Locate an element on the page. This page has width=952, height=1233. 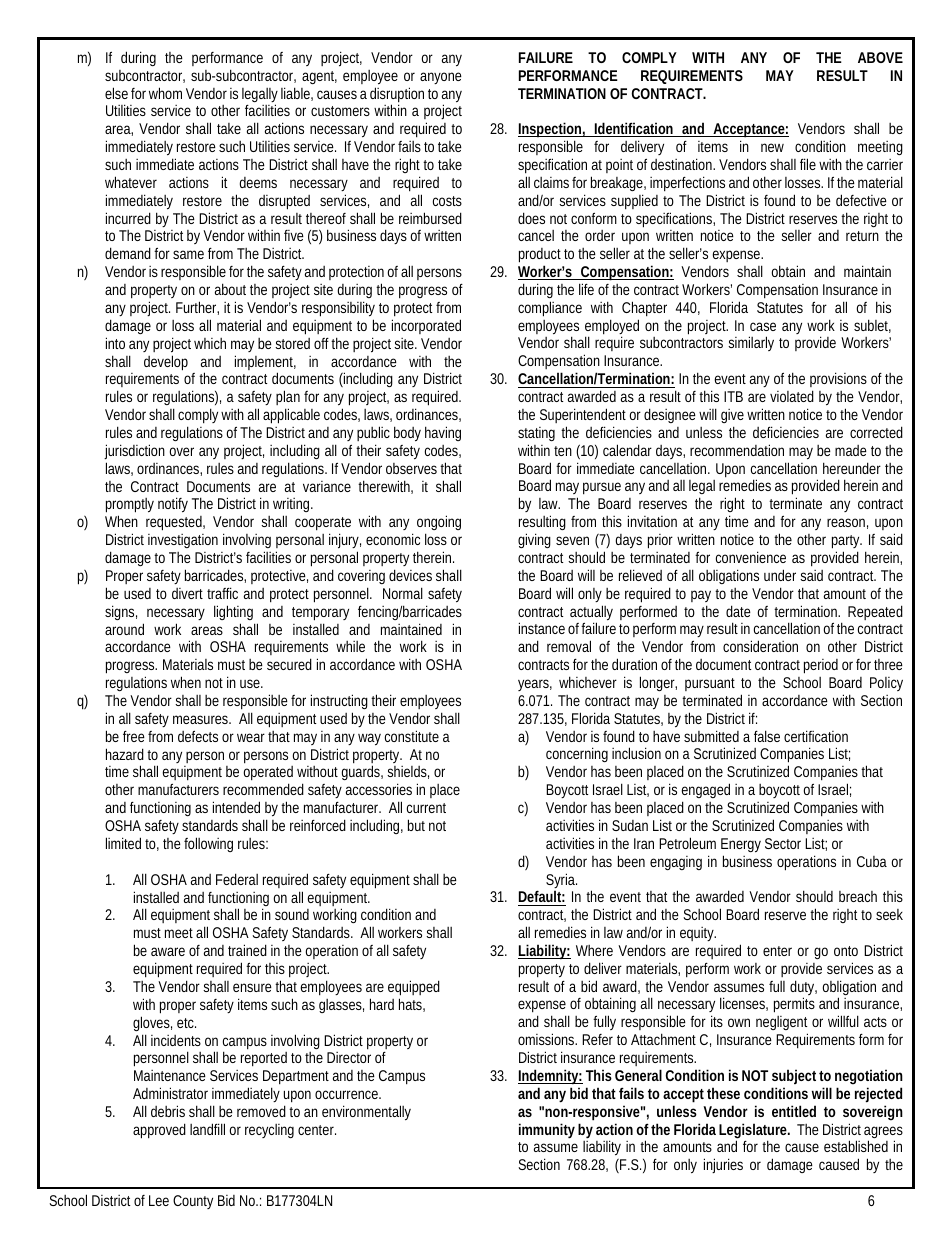
Inspection is located at coordinates (550, 131).
